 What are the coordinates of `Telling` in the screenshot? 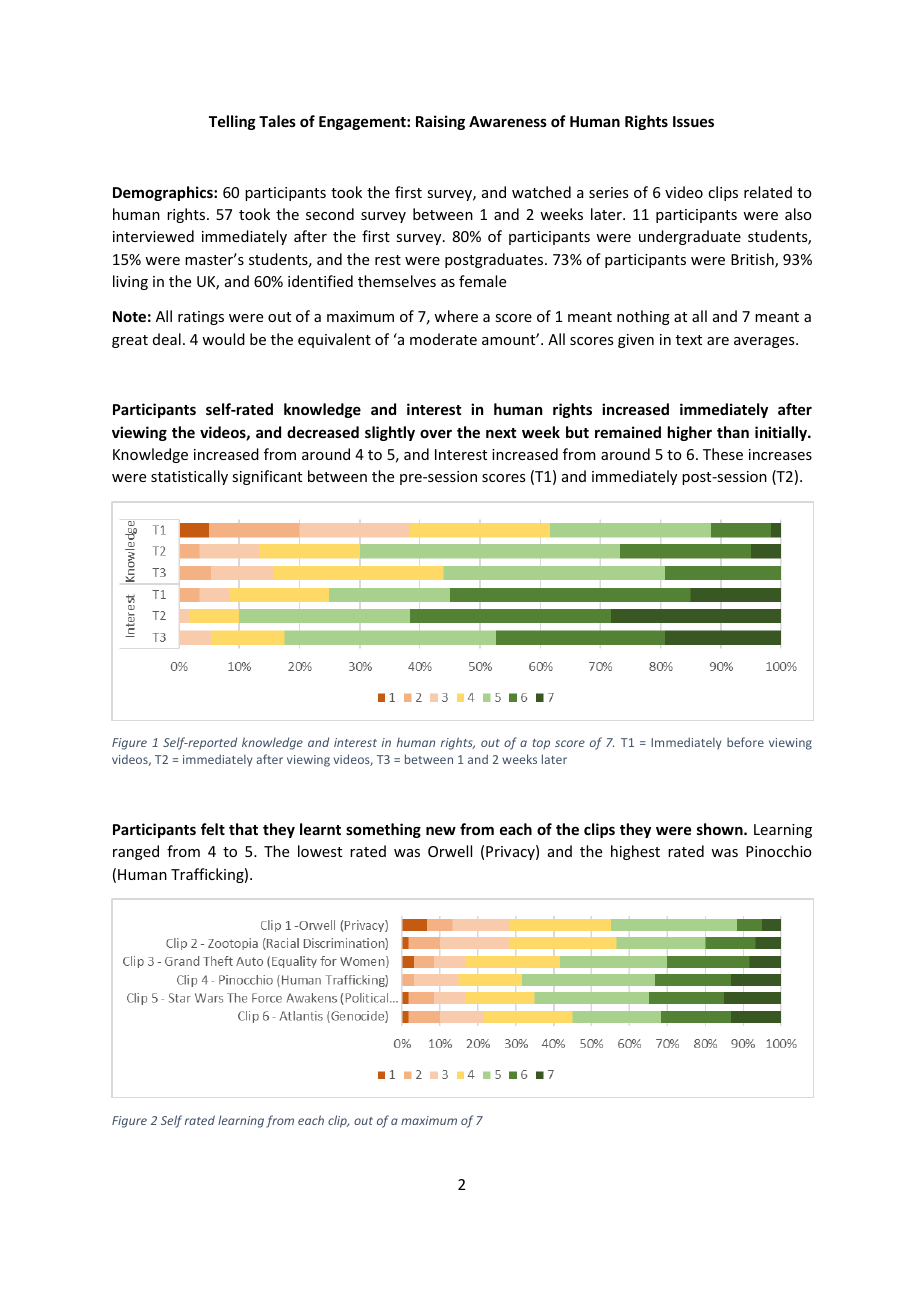 It's located at (232, 122).
